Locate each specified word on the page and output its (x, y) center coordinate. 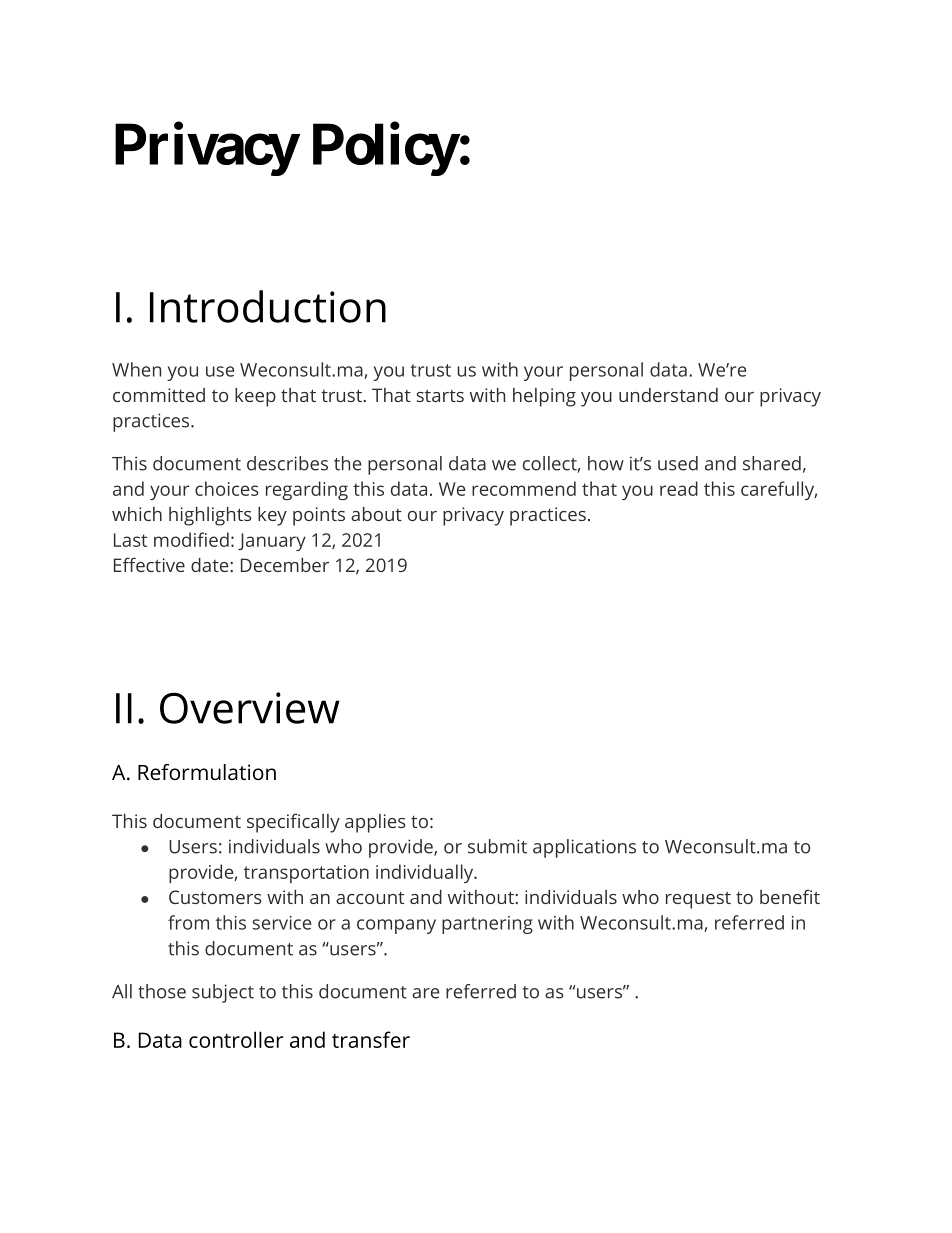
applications (584, 848)
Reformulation (207, 772)
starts (440, 396)
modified (191, 539)
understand (668, 395)
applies (375, 823)
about (376, 514)
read (679, 488)
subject (223, 993)
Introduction (268, 306)
